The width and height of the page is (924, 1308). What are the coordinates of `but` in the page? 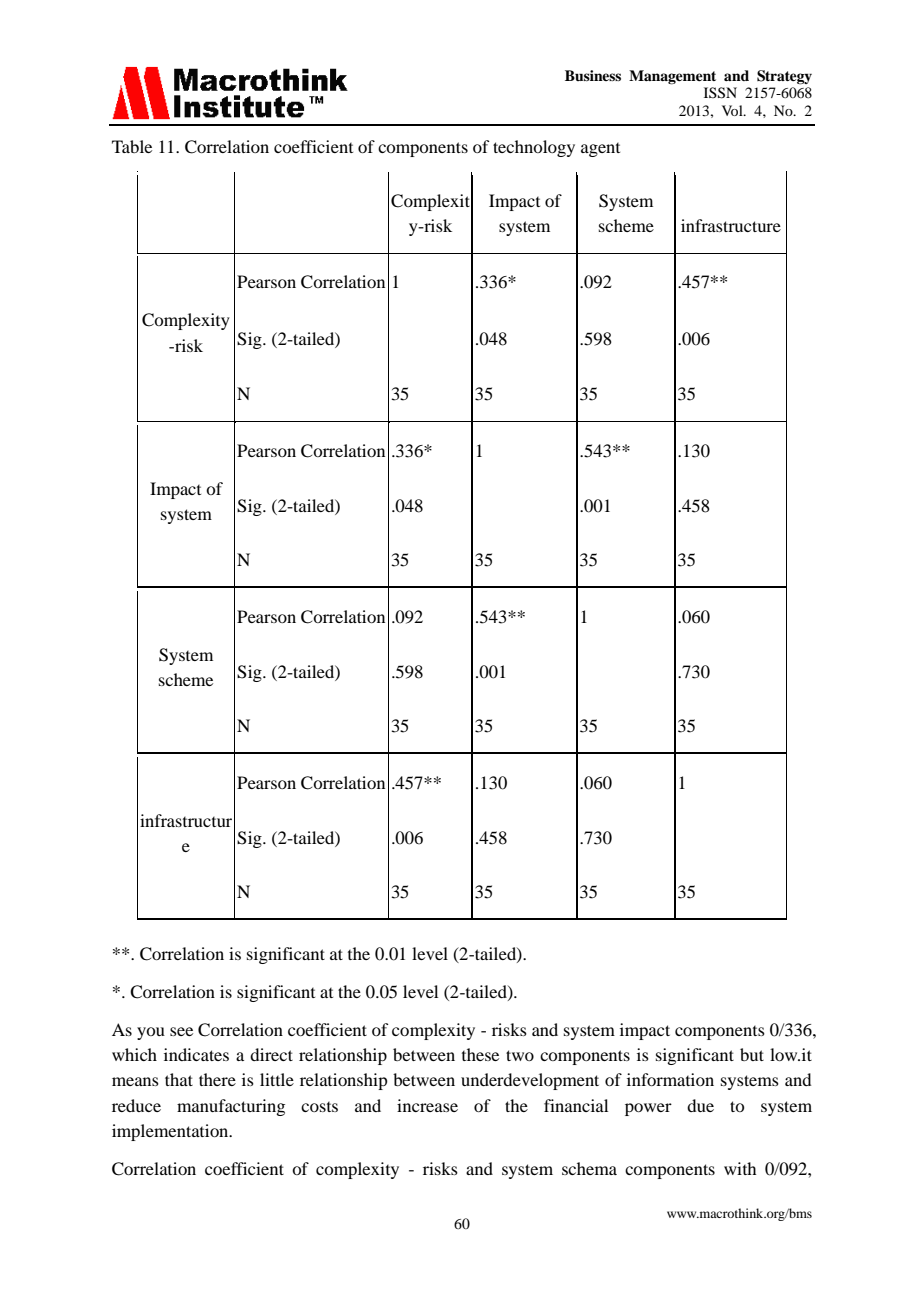 It's located at (752, 1054).
